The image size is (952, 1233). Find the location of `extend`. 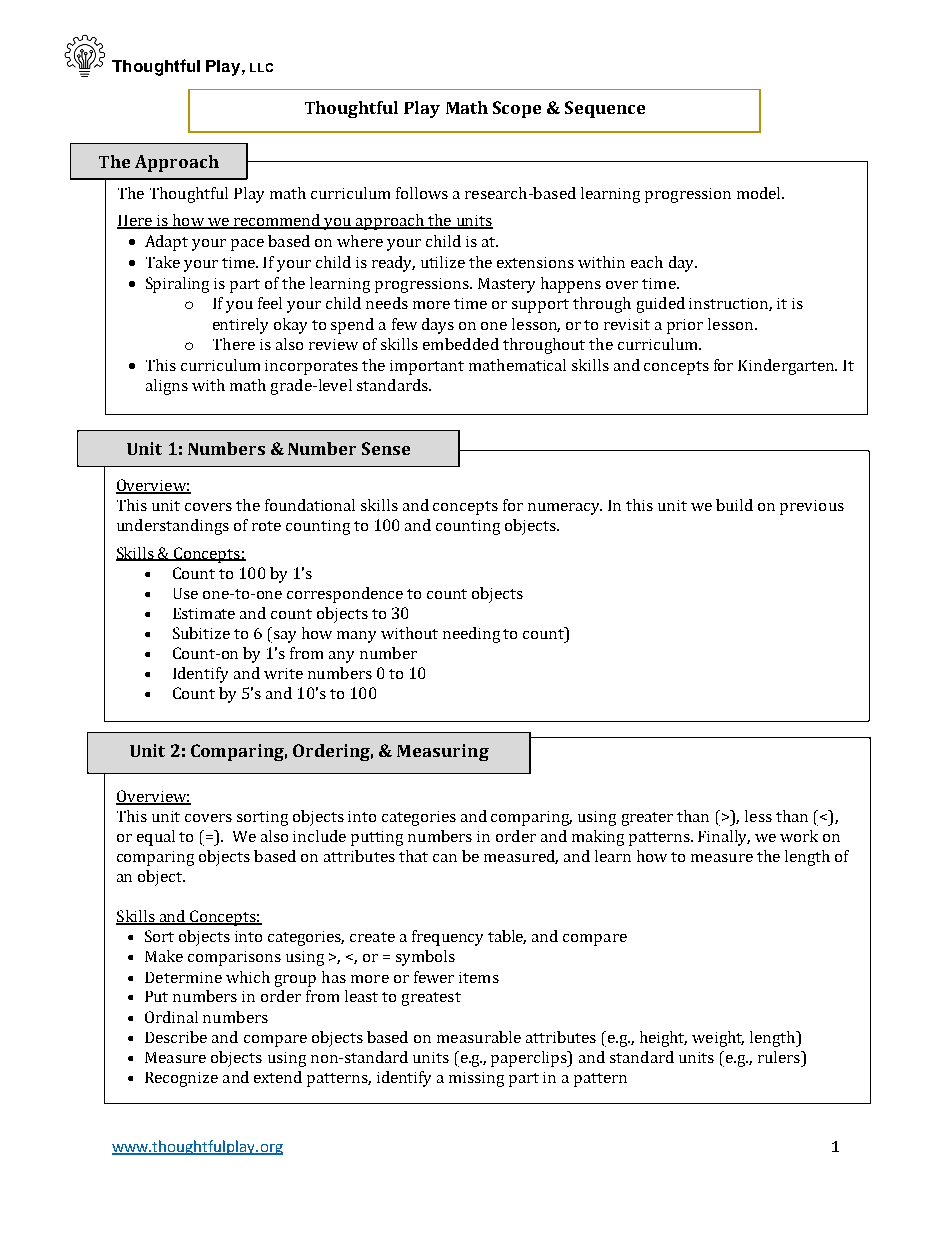

extend is located at coordinates (278, 1077).
